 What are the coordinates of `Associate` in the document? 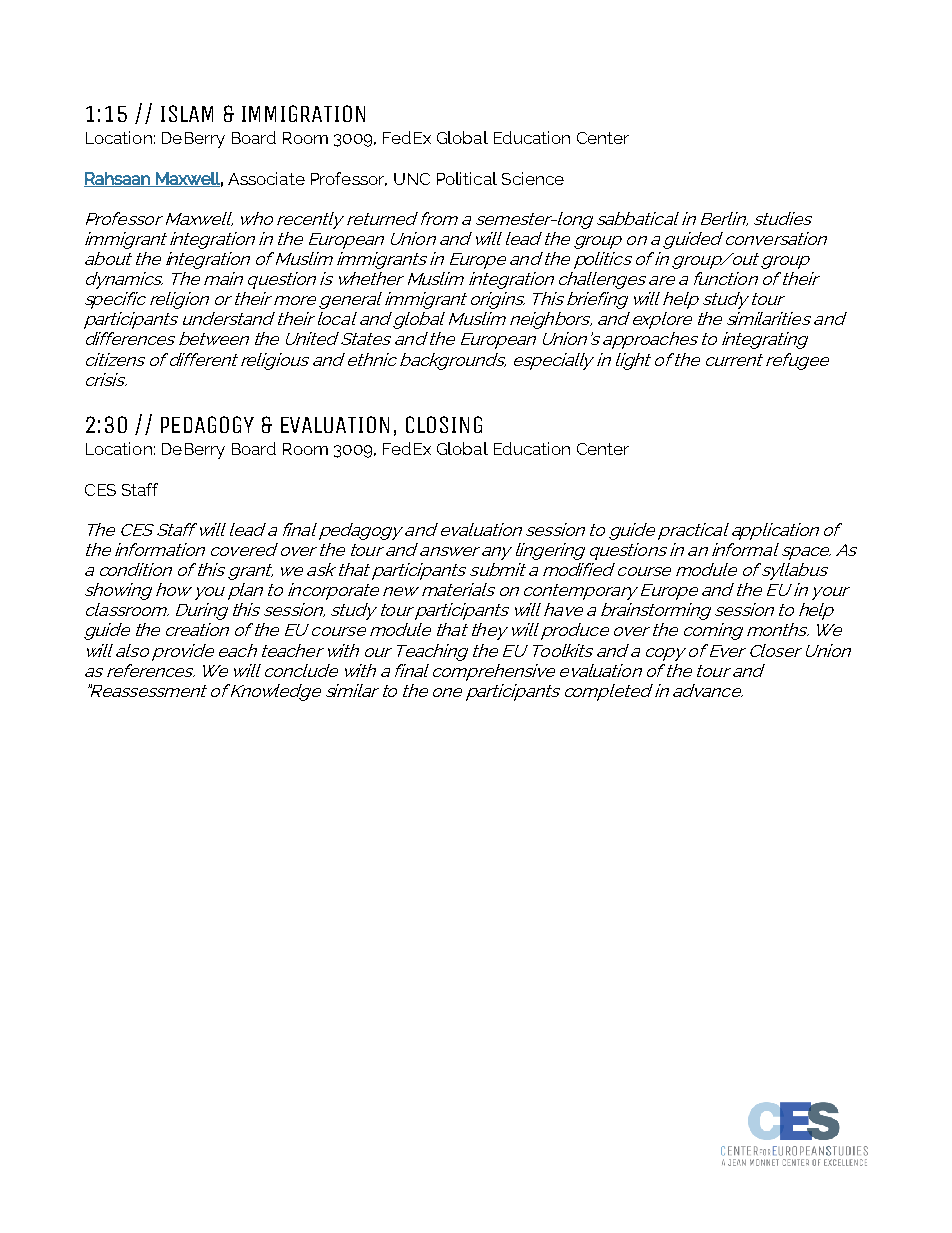 It's located at (266, 178).
